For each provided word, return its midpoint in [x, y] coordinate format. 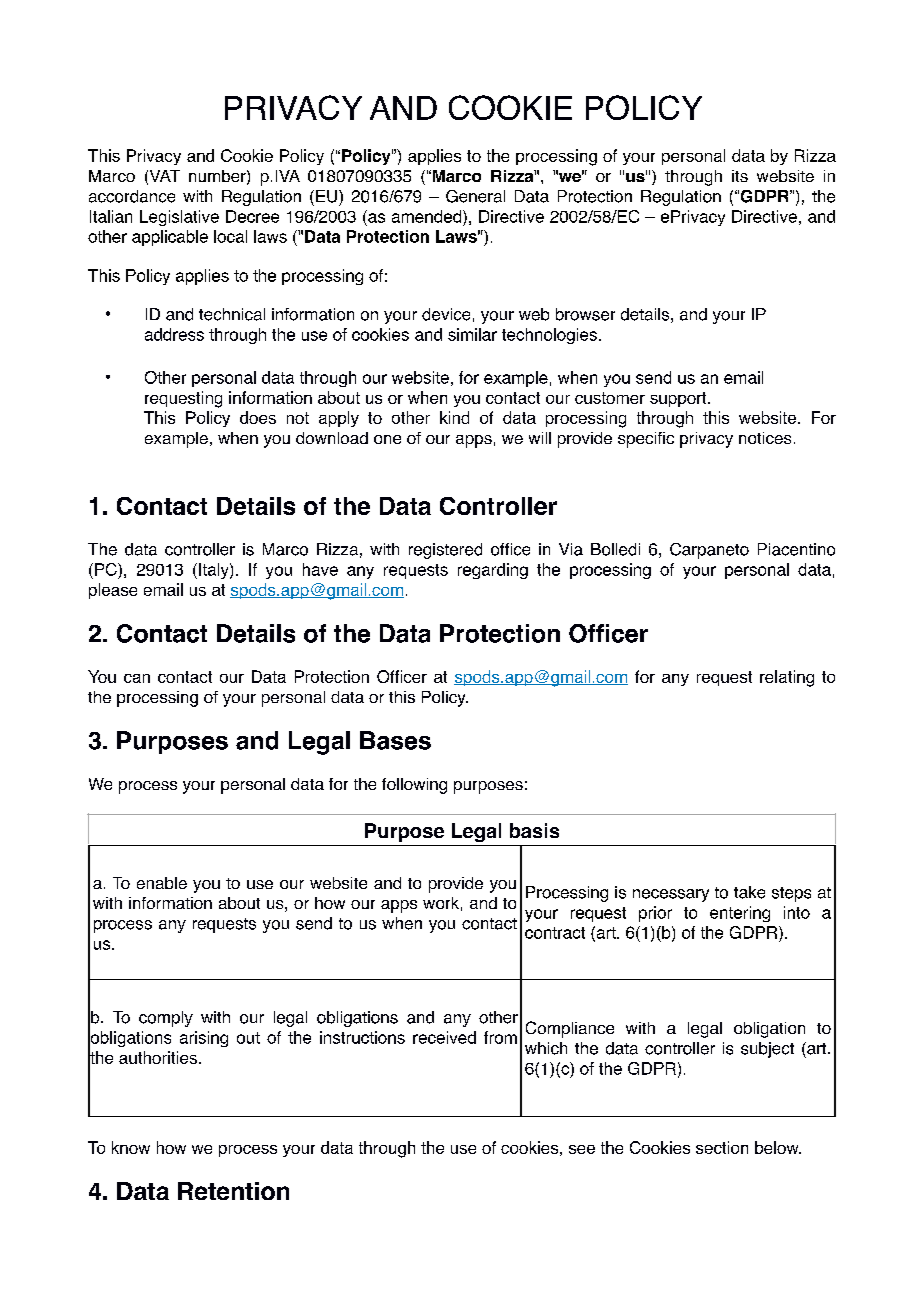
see [582, 1149]
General [475, 196]
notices [765, 438]
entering [740, 914]
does [258, 417]
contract [555, 933]
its [740, 176]
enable [162, 883]
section [722, 1147]
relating [787, 678]
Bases [395, 740]
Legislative [179, 218]
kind [454, 417]
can [137, 678]
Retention [233, 1191]
